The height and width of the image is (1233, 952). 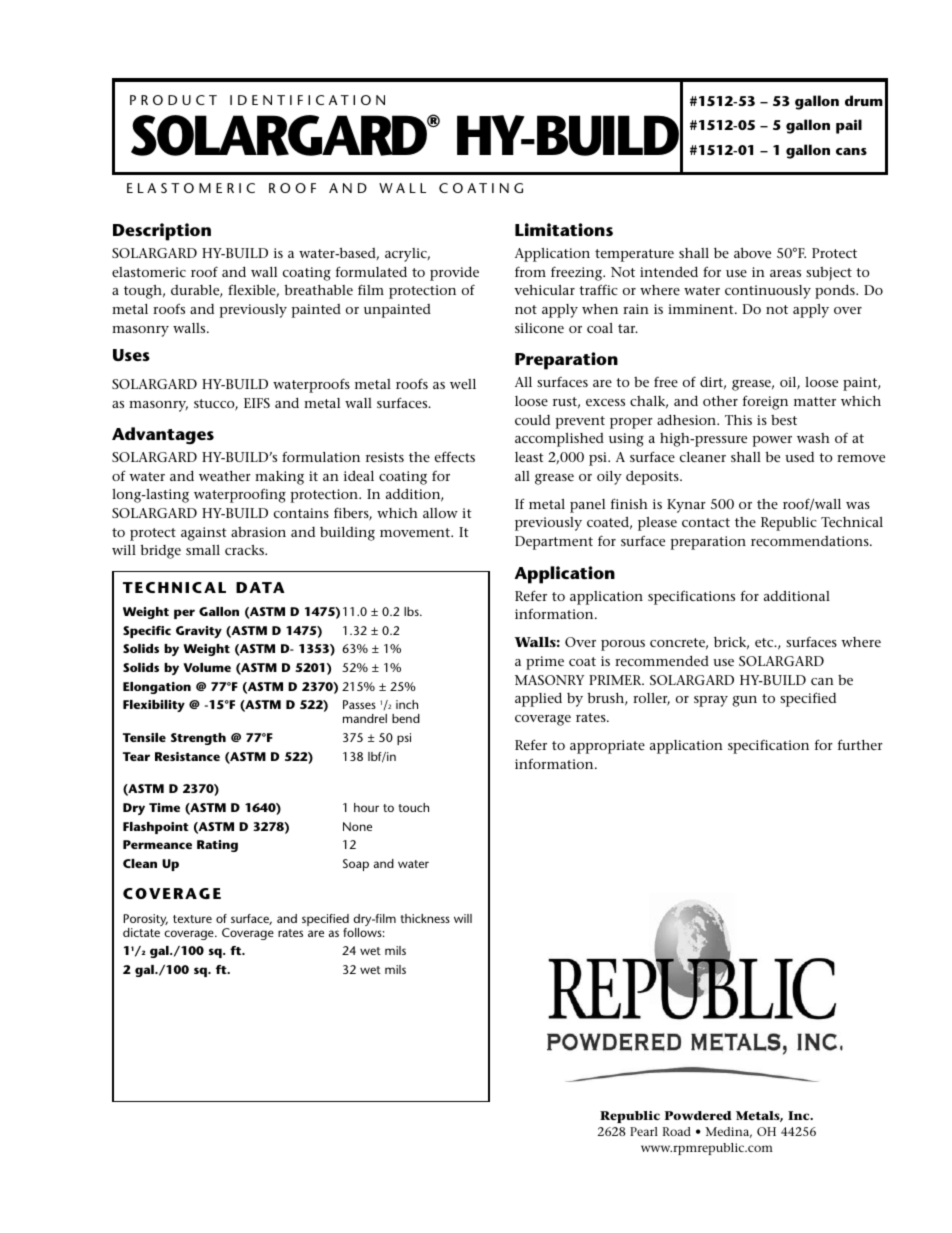 I want to click on Pearl, so click(x=644, y=1131).
